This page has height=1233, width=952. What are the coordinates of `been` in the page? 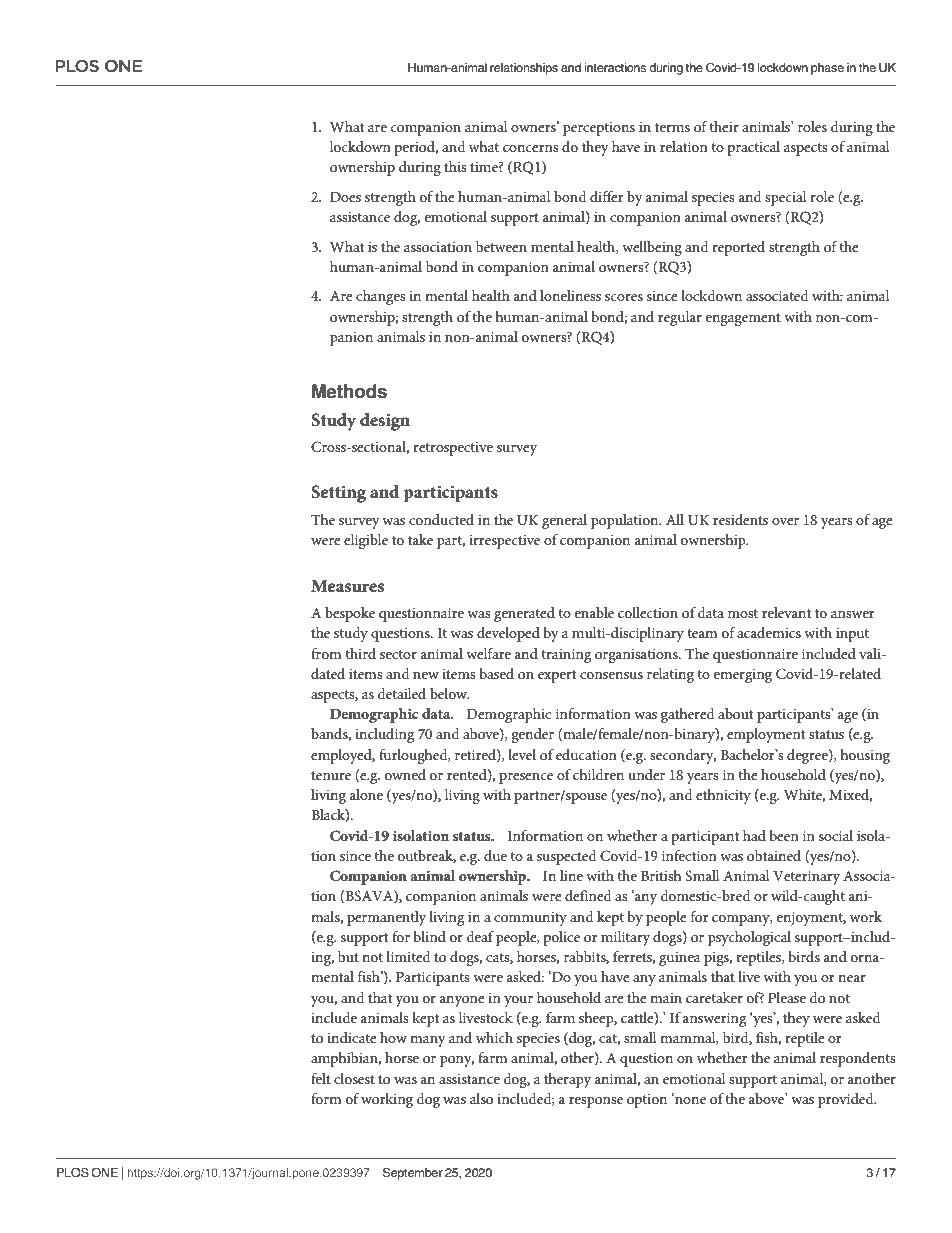 It's located at (784, 835).
